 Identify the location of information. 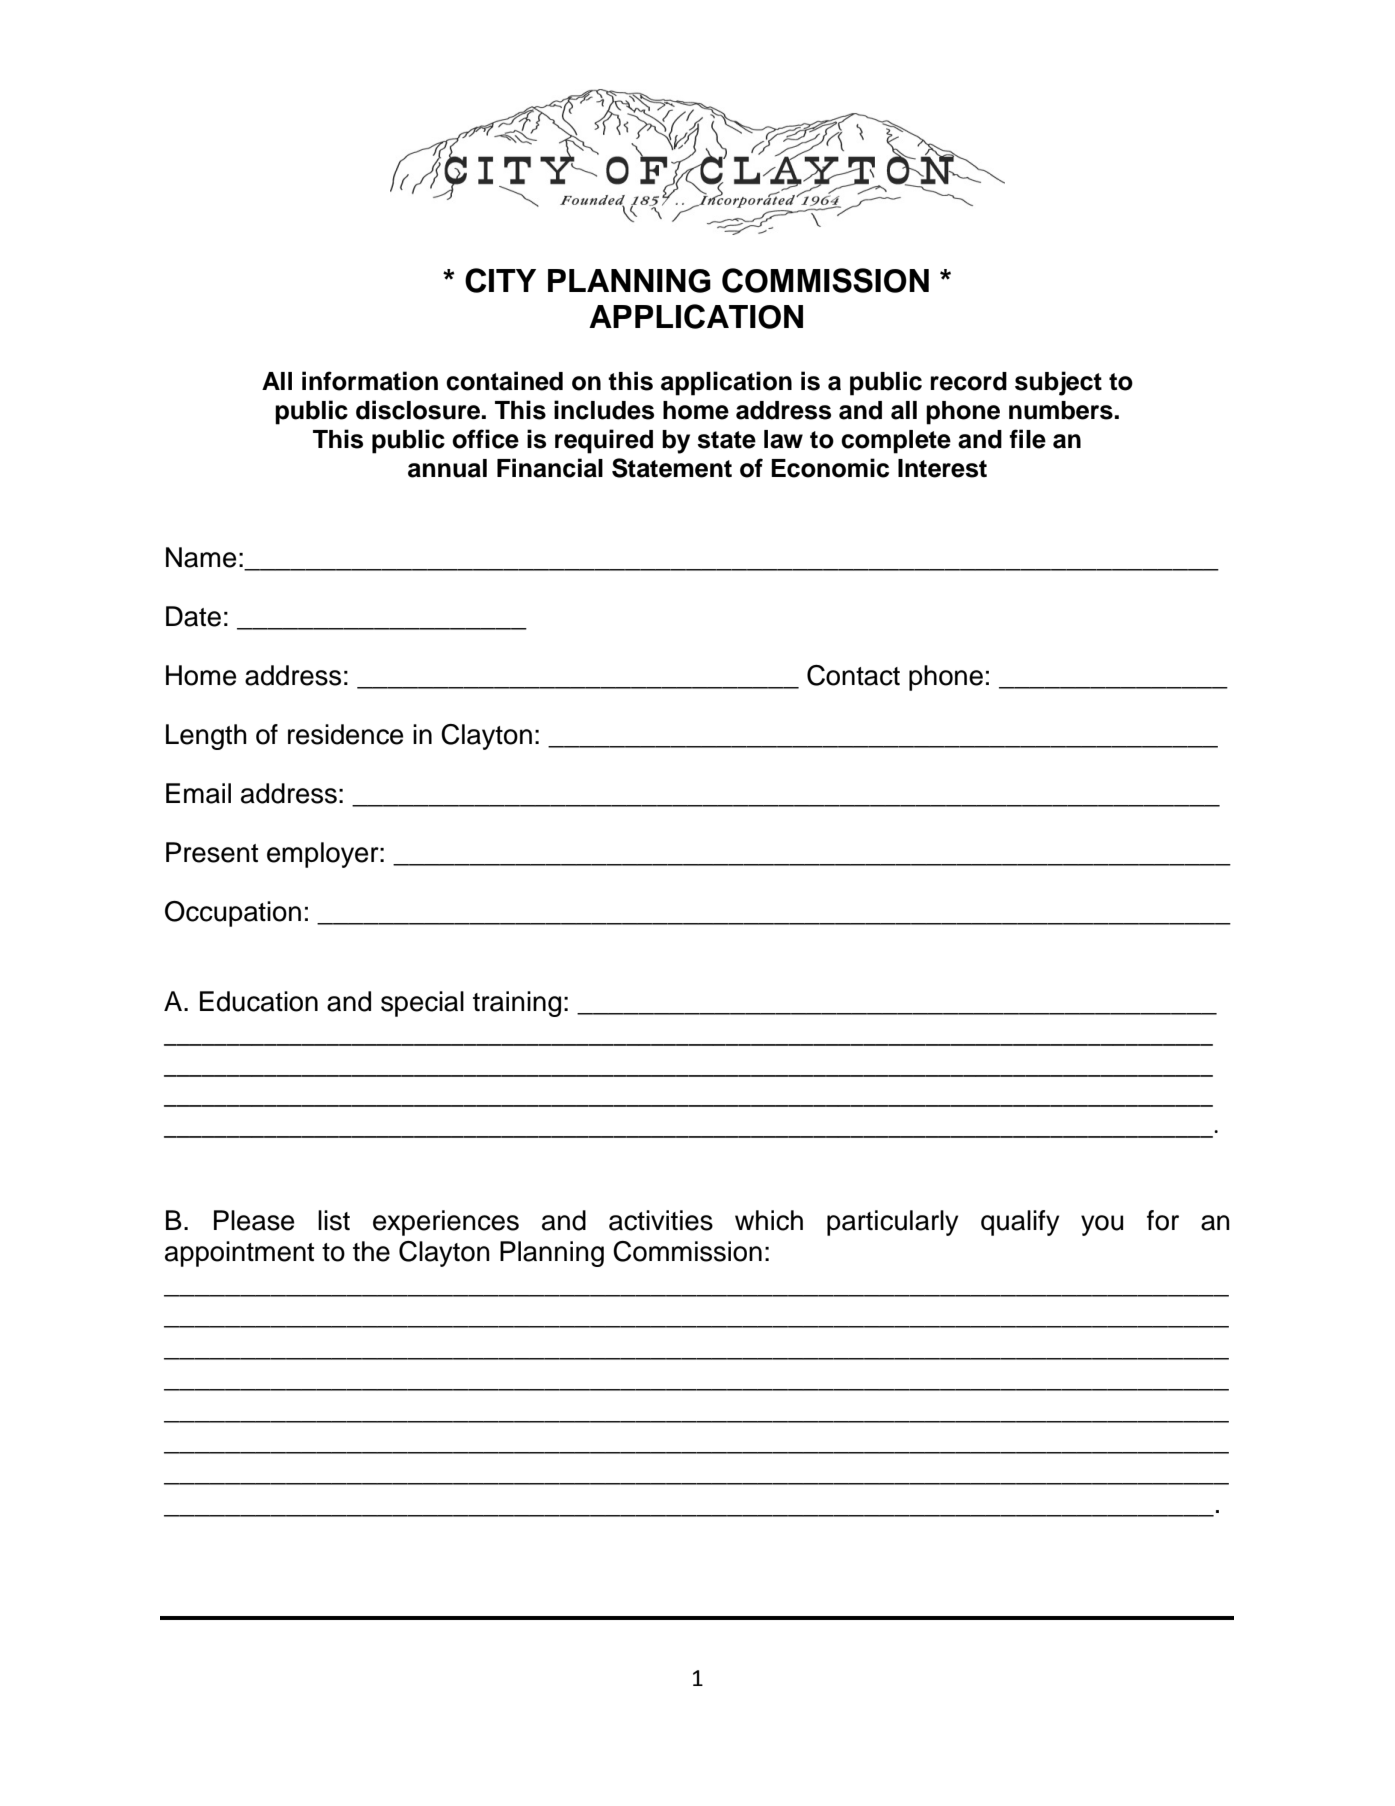
(370, 381).
